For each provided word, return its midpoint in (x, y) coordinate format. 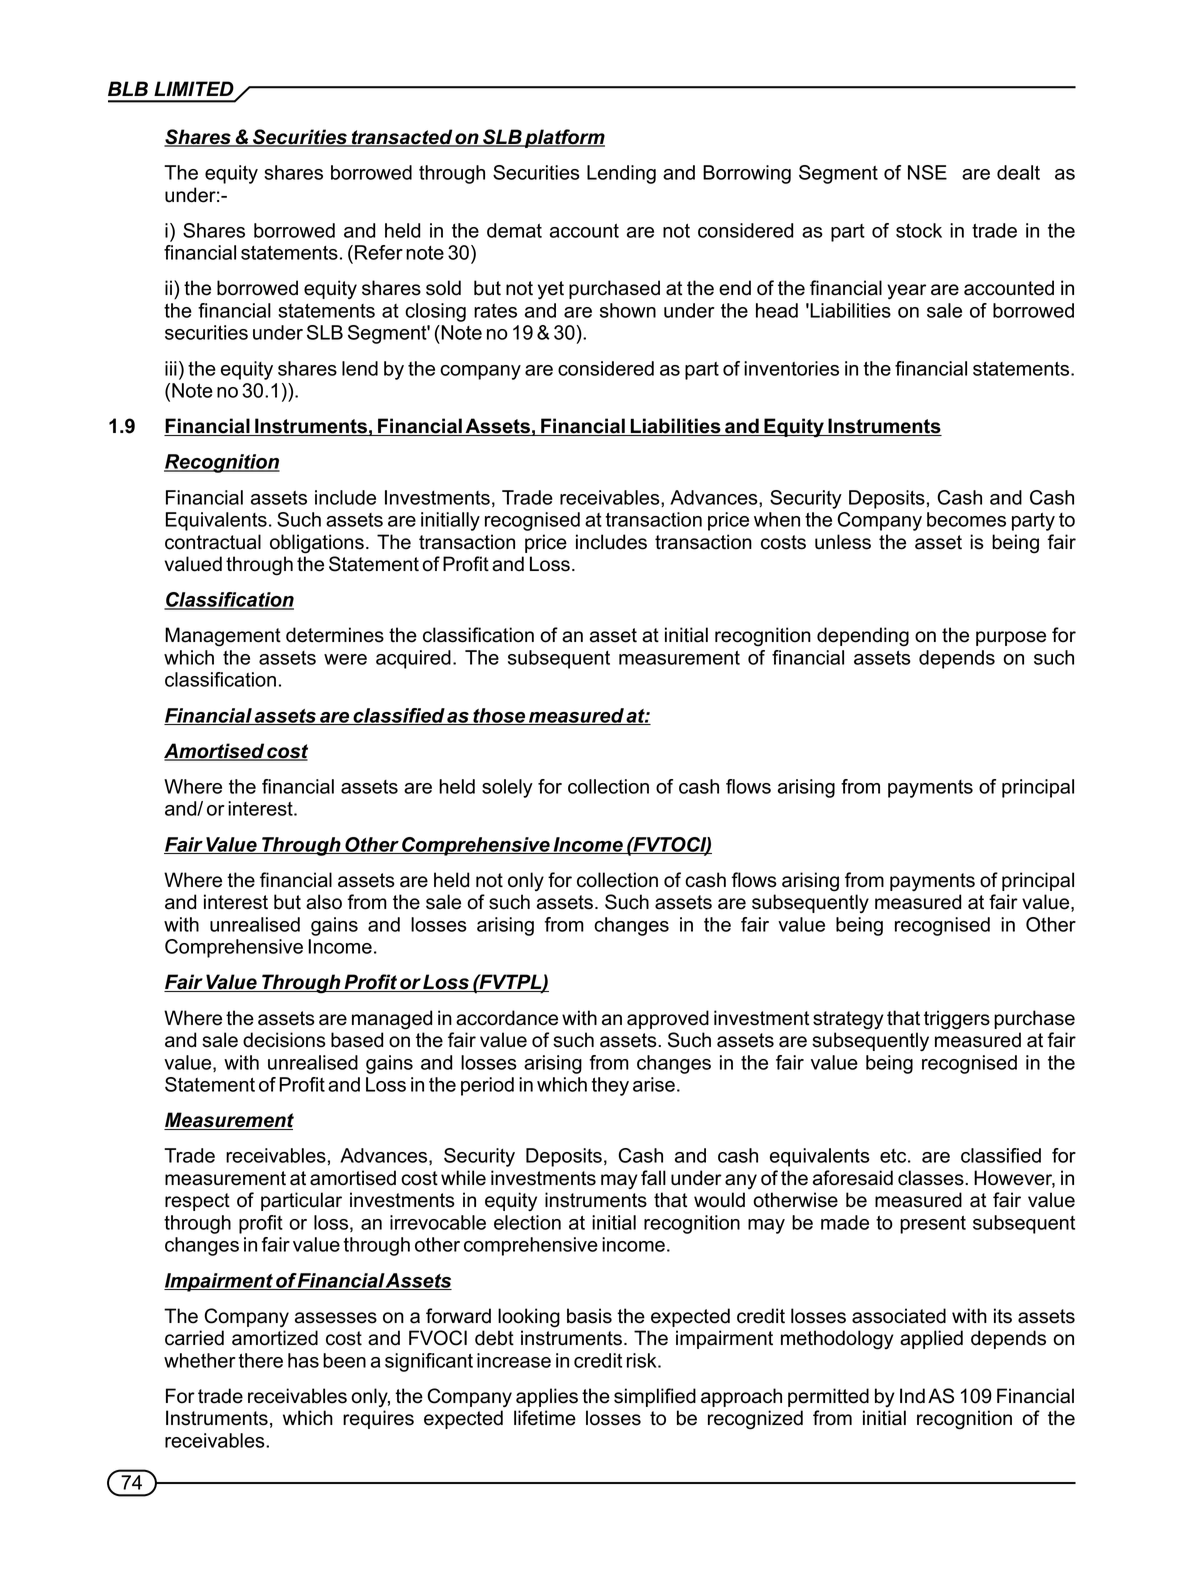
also (324, 902)
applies (547, 1397)
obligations (317, 544)
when (777, 519)
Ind (912, 1396)
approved (668, 1019)
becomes (966, 519)
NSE (927, 172)
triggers (957, 1020)
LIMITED (194, 88)
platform (564, 138)
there (260, 1360)
